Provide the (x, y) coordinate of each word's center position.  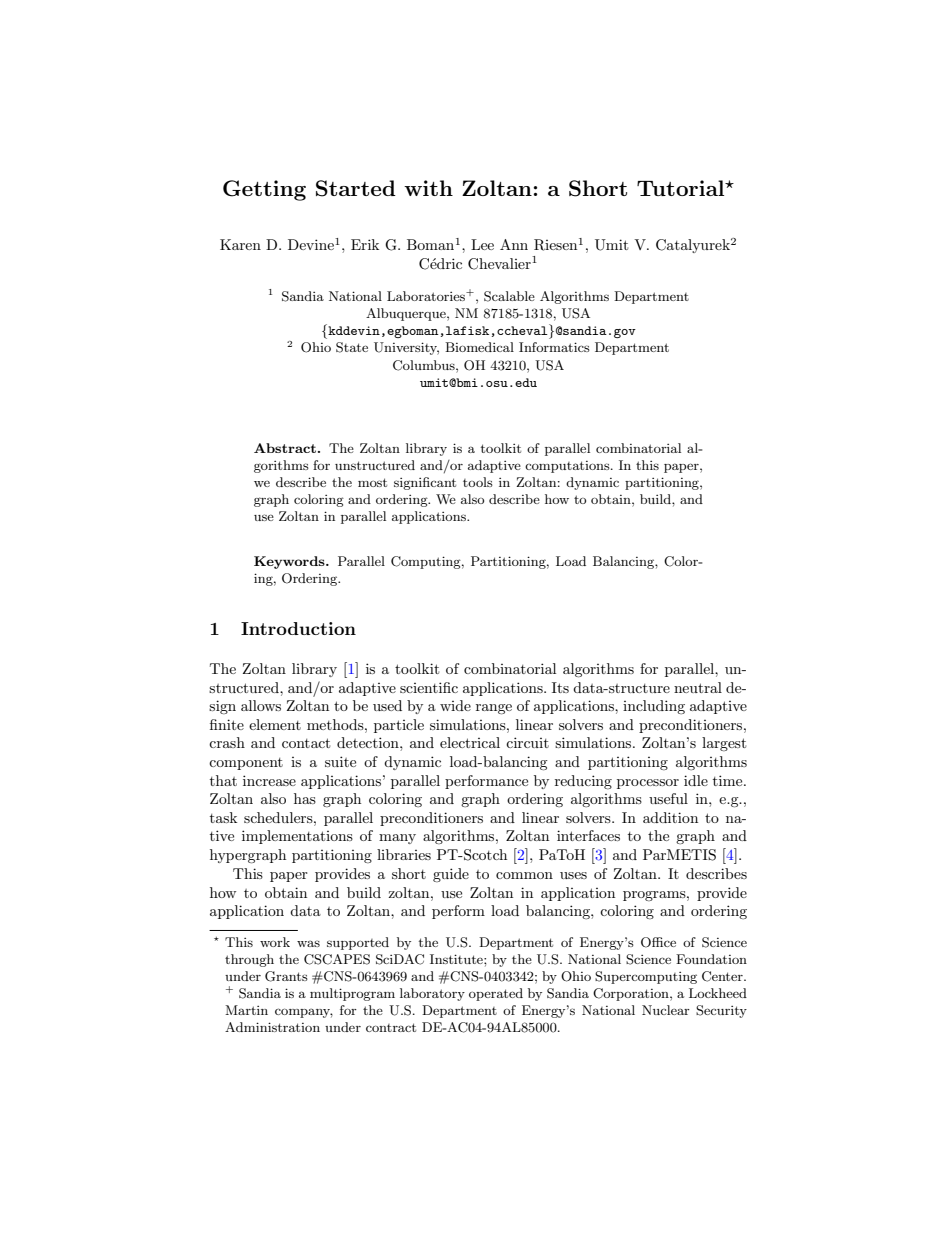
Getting (264, 190)
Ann (514, 244)
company (304, 1013)
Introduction (298, 628)
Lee (482, 244)
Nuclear (666, 1010)
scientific (429, 687)
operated (496, 994)
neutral (698, 687)
